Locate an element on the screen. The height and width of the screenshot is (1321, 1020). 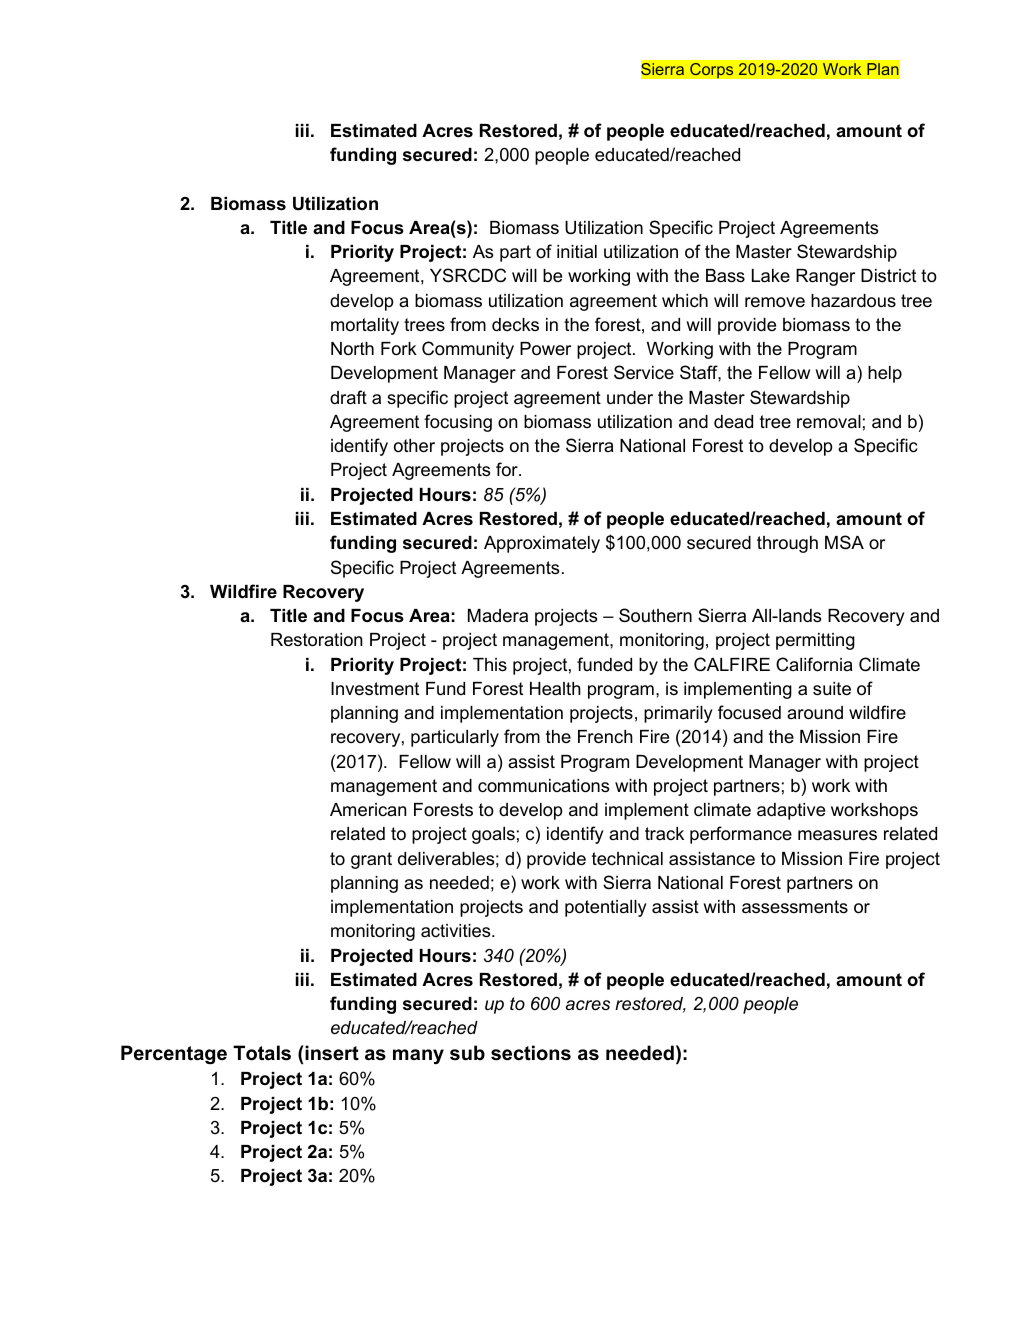
This is located at coordinates (490, 664).
